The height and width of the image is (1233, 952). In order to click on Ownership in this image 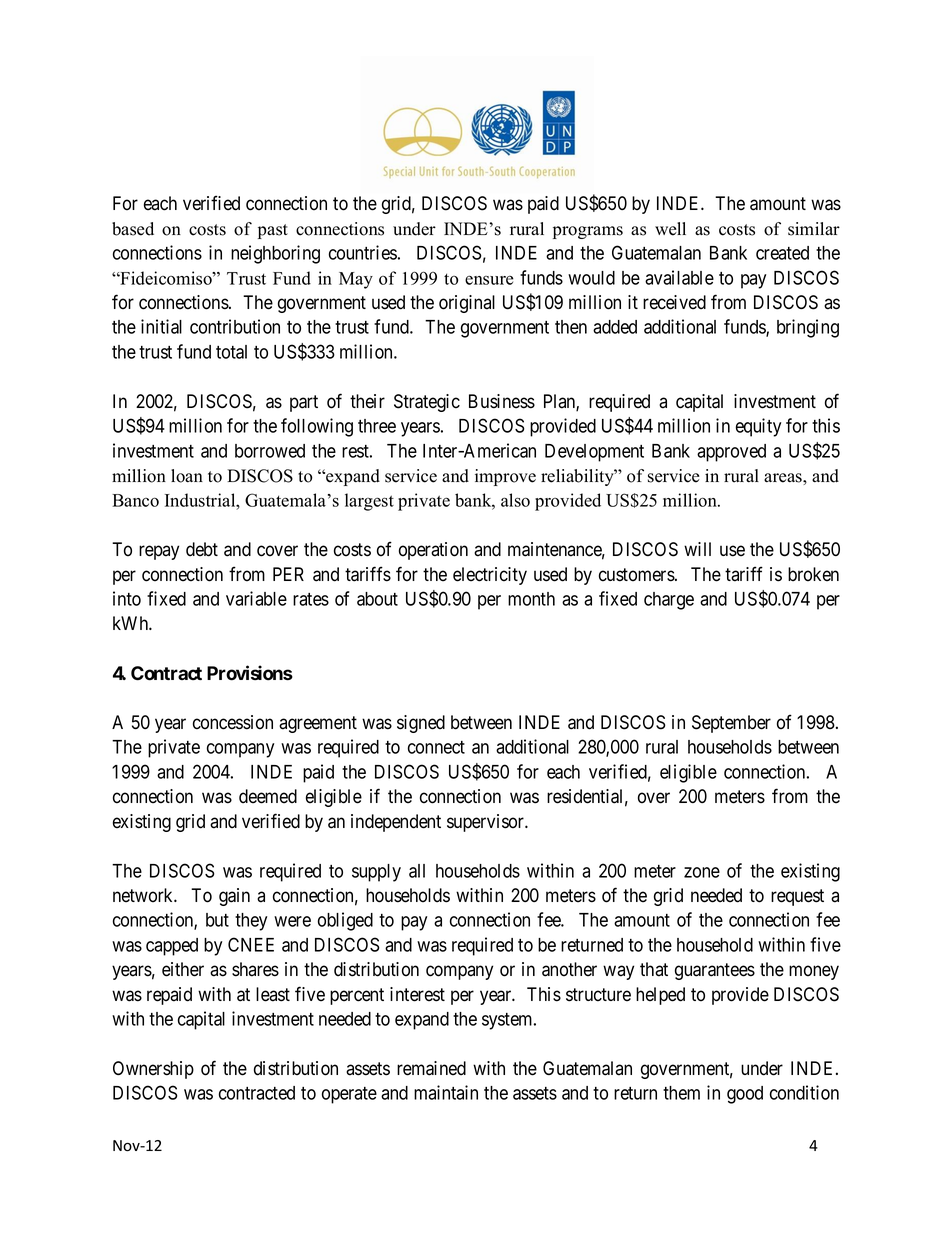, I will do `click(153, 1070)`.
